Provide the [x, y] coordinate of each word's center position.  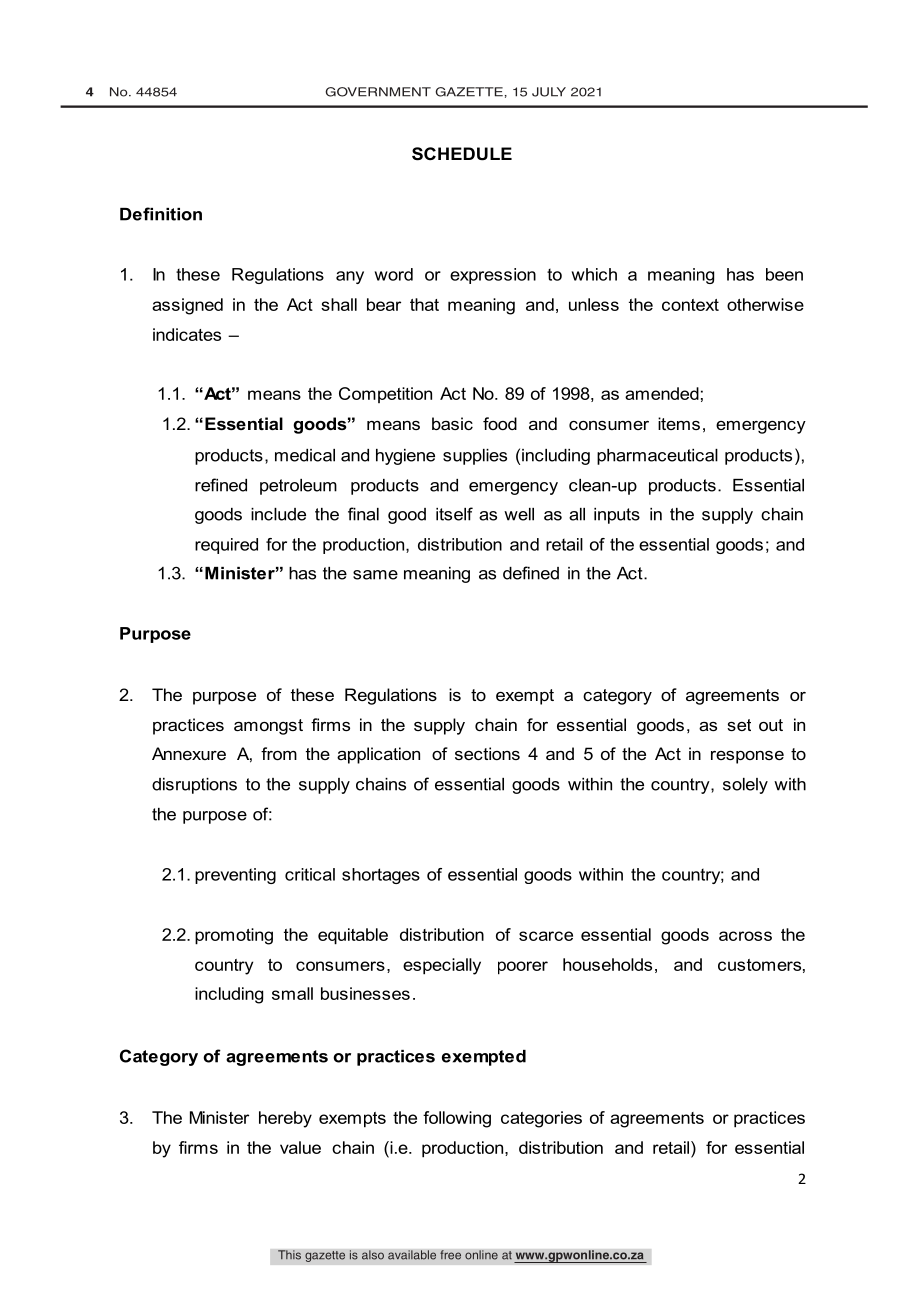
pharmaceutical [657, 457]
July [549, 92]
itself [454, 514]
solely [745, 786]
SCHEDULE [462, 154]
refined [221, 485]
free [450, 1255]
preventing [235, 876]
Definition [161, 214]
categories [541, 1119]
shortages [381, 876]
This [289, 1255]
